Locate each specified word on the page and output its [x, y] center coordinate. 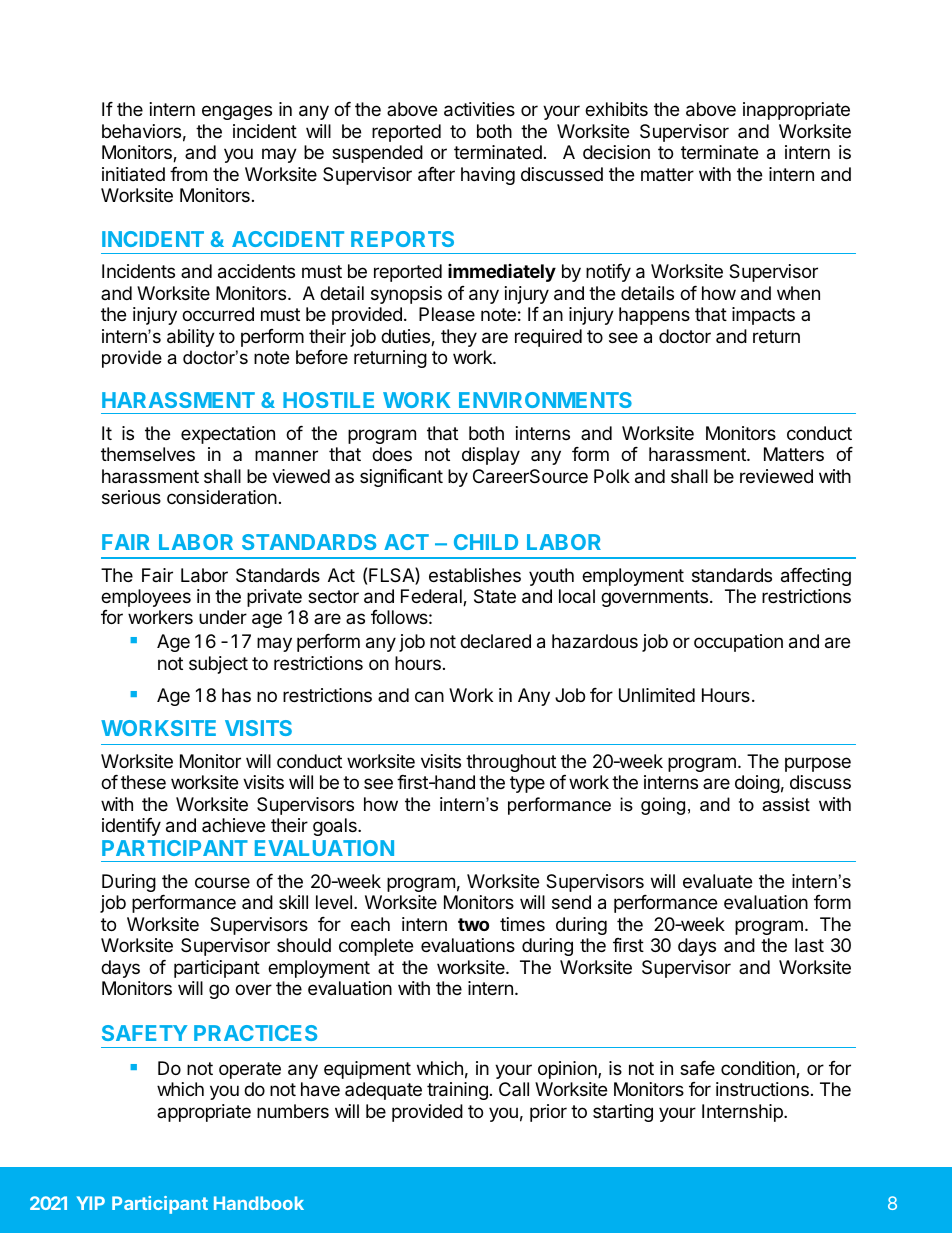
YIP [91, 1203]
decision [616, 152]
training [457, 1091]
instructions [762, 1089]
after [436, 174]
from [188, 174]
